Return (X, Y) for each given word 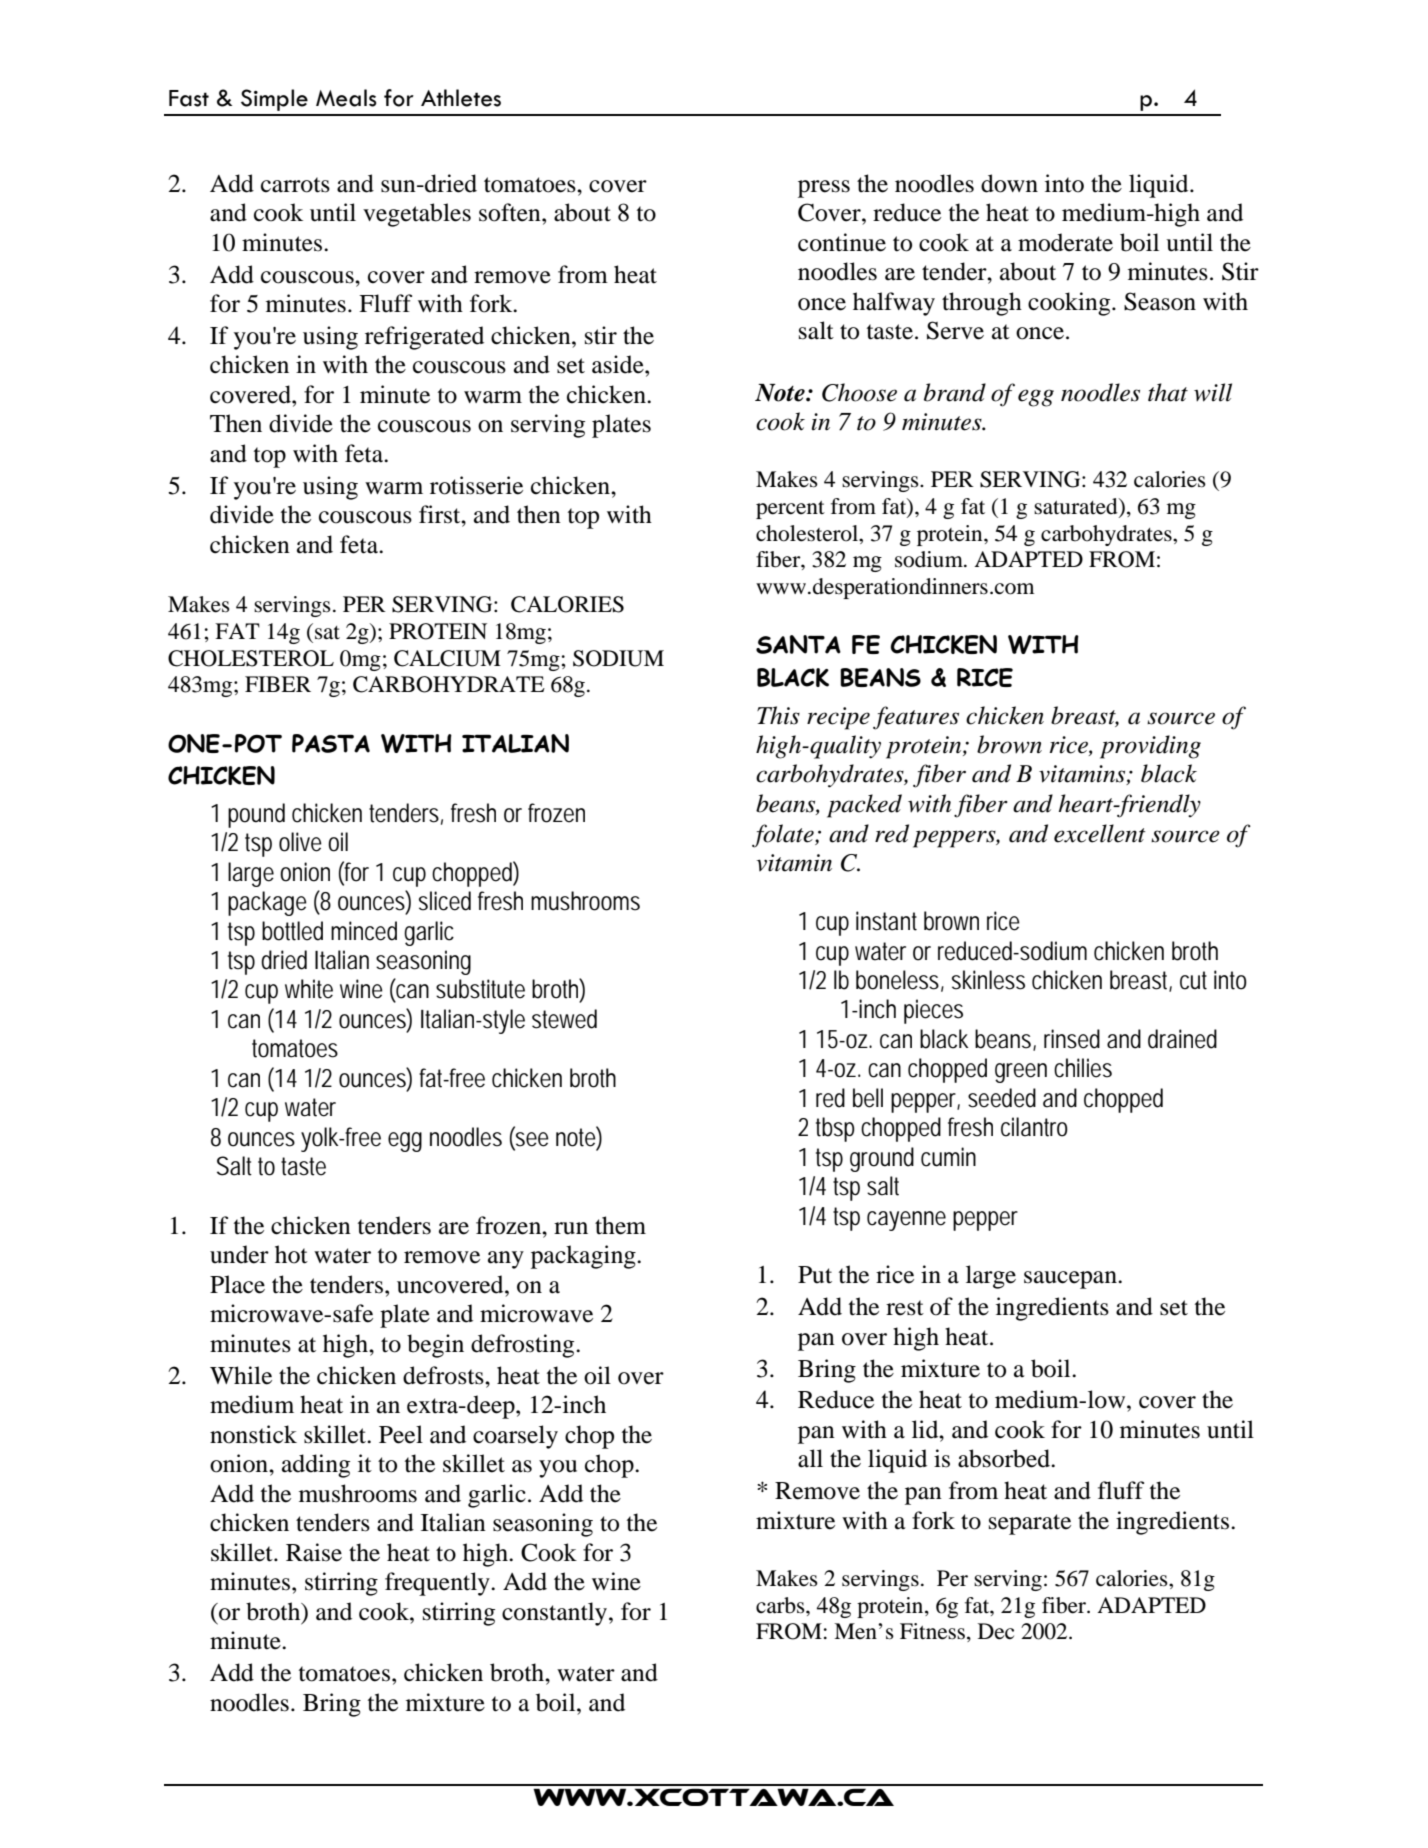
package (267, 903)
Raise (314, 1552)
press (824, 189)
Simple (274, 100)
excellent (1100, 833)
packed (864, 806)
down (1009, 183)
